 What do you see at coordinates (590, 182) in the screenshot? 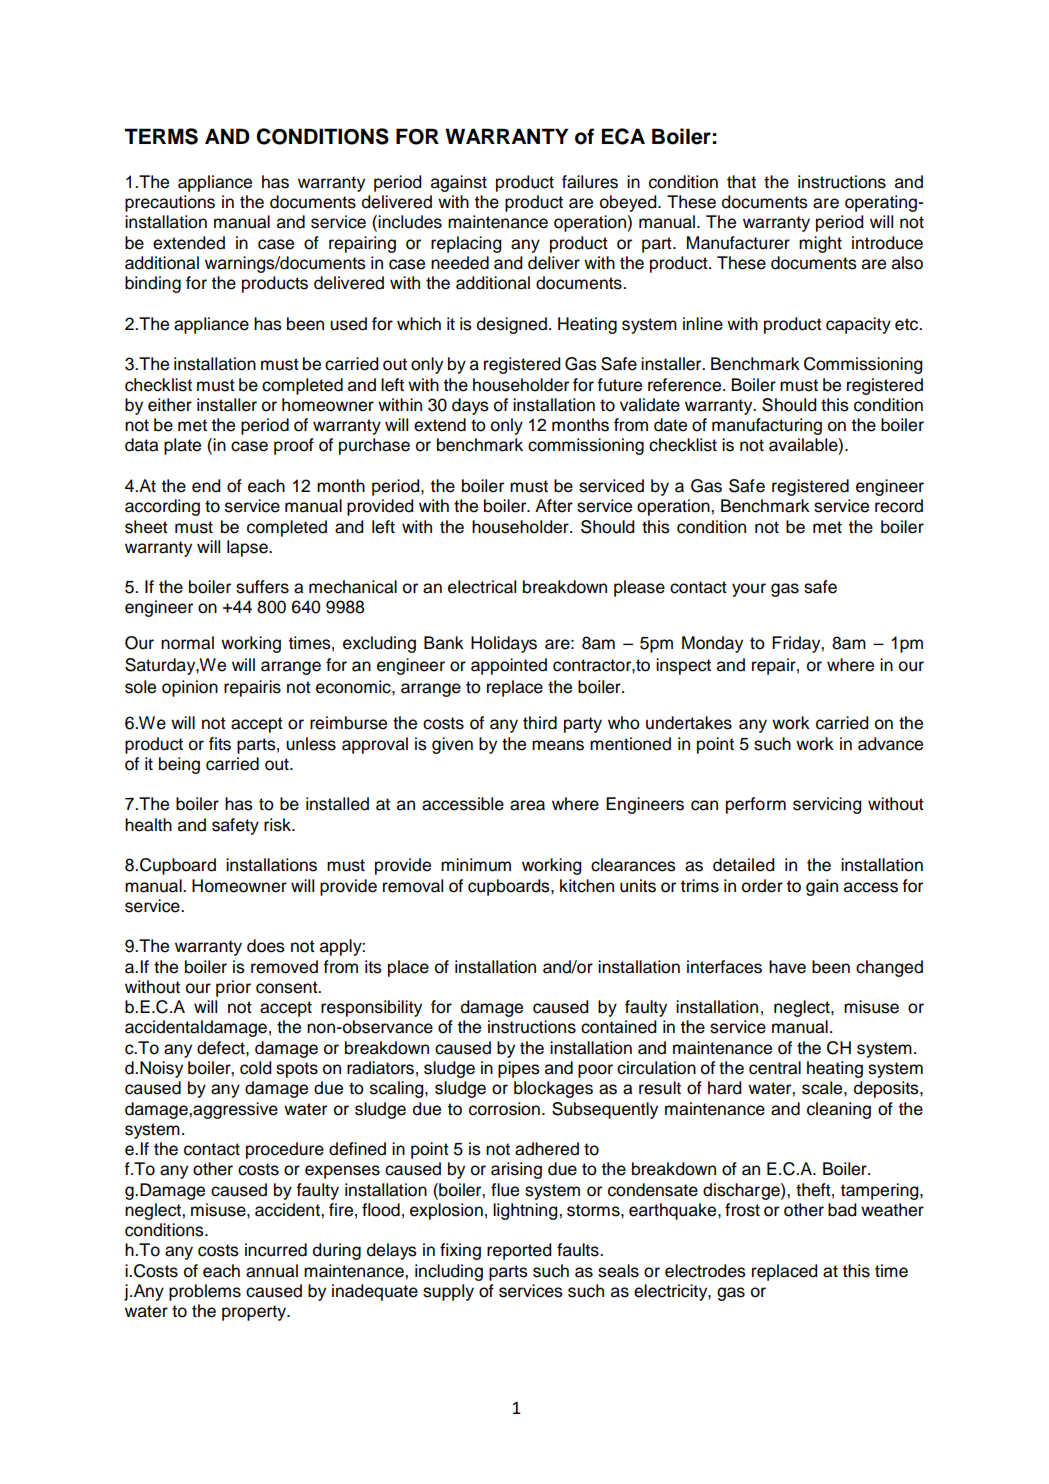
I see `failures` at bounding box center [590, 182].
